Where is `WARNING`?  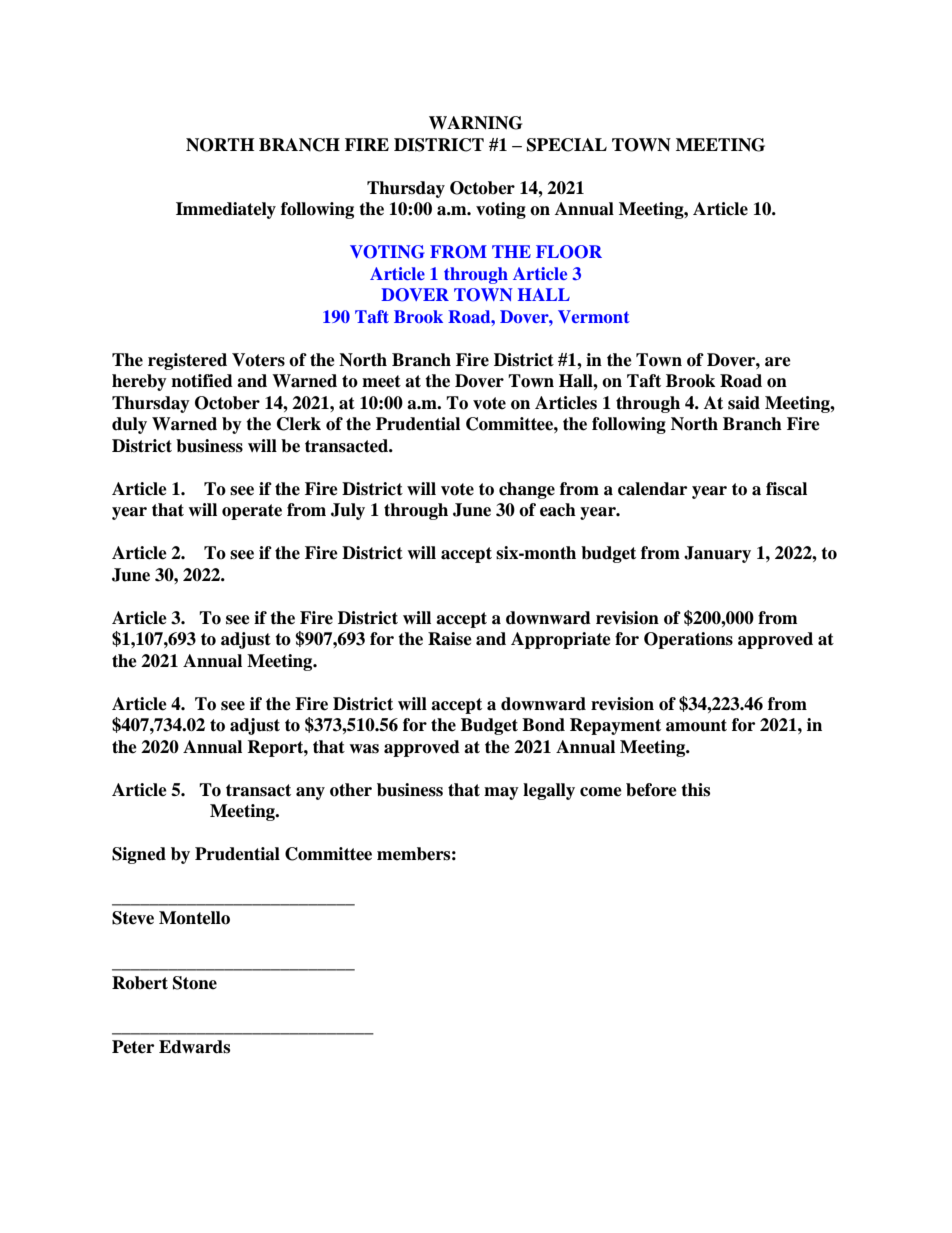
WARNING is located at coordinates (475, 123).
